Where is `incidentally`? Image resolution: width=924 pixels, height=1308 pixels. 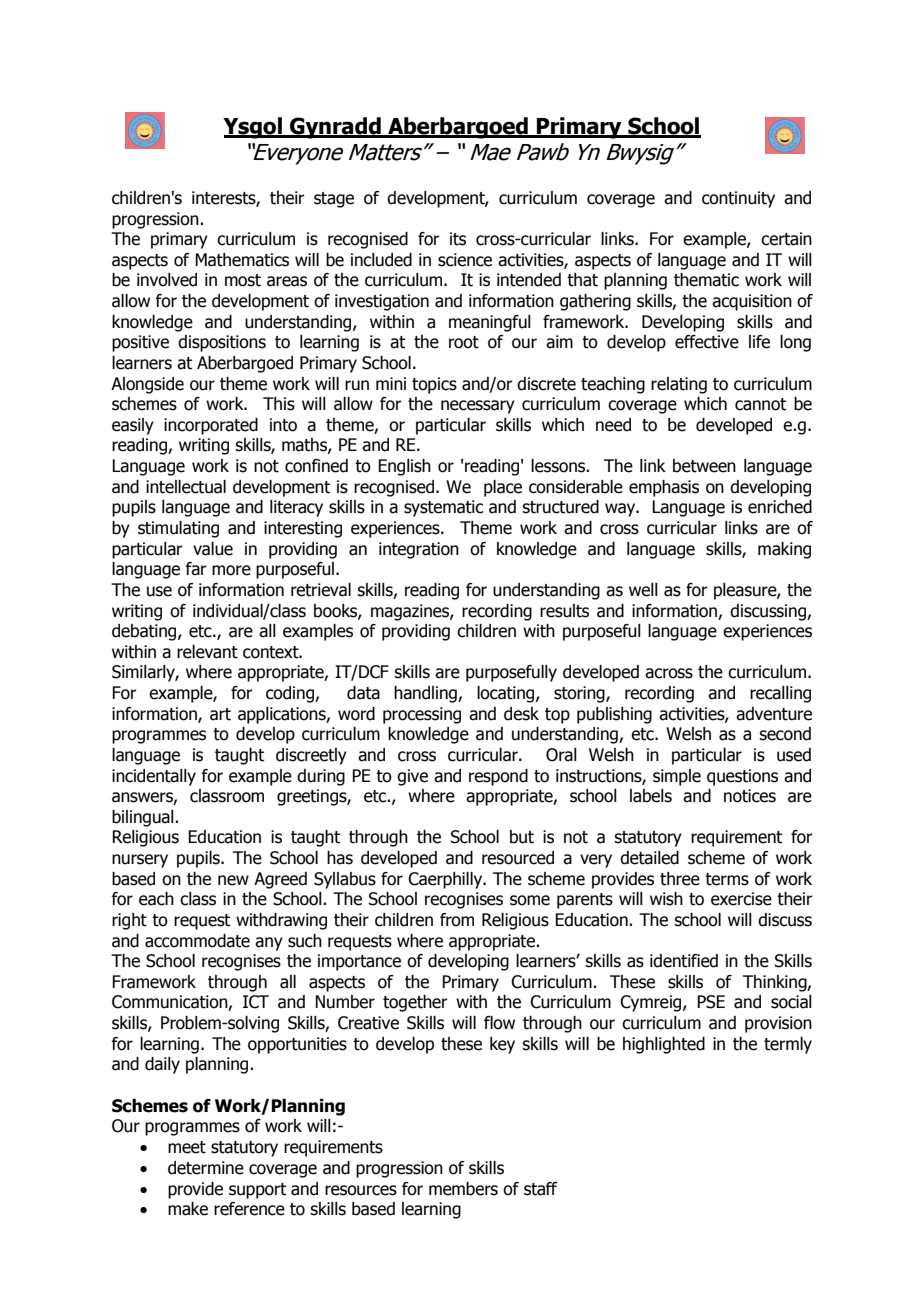
incidentally is located at coordinates (154, 777).
